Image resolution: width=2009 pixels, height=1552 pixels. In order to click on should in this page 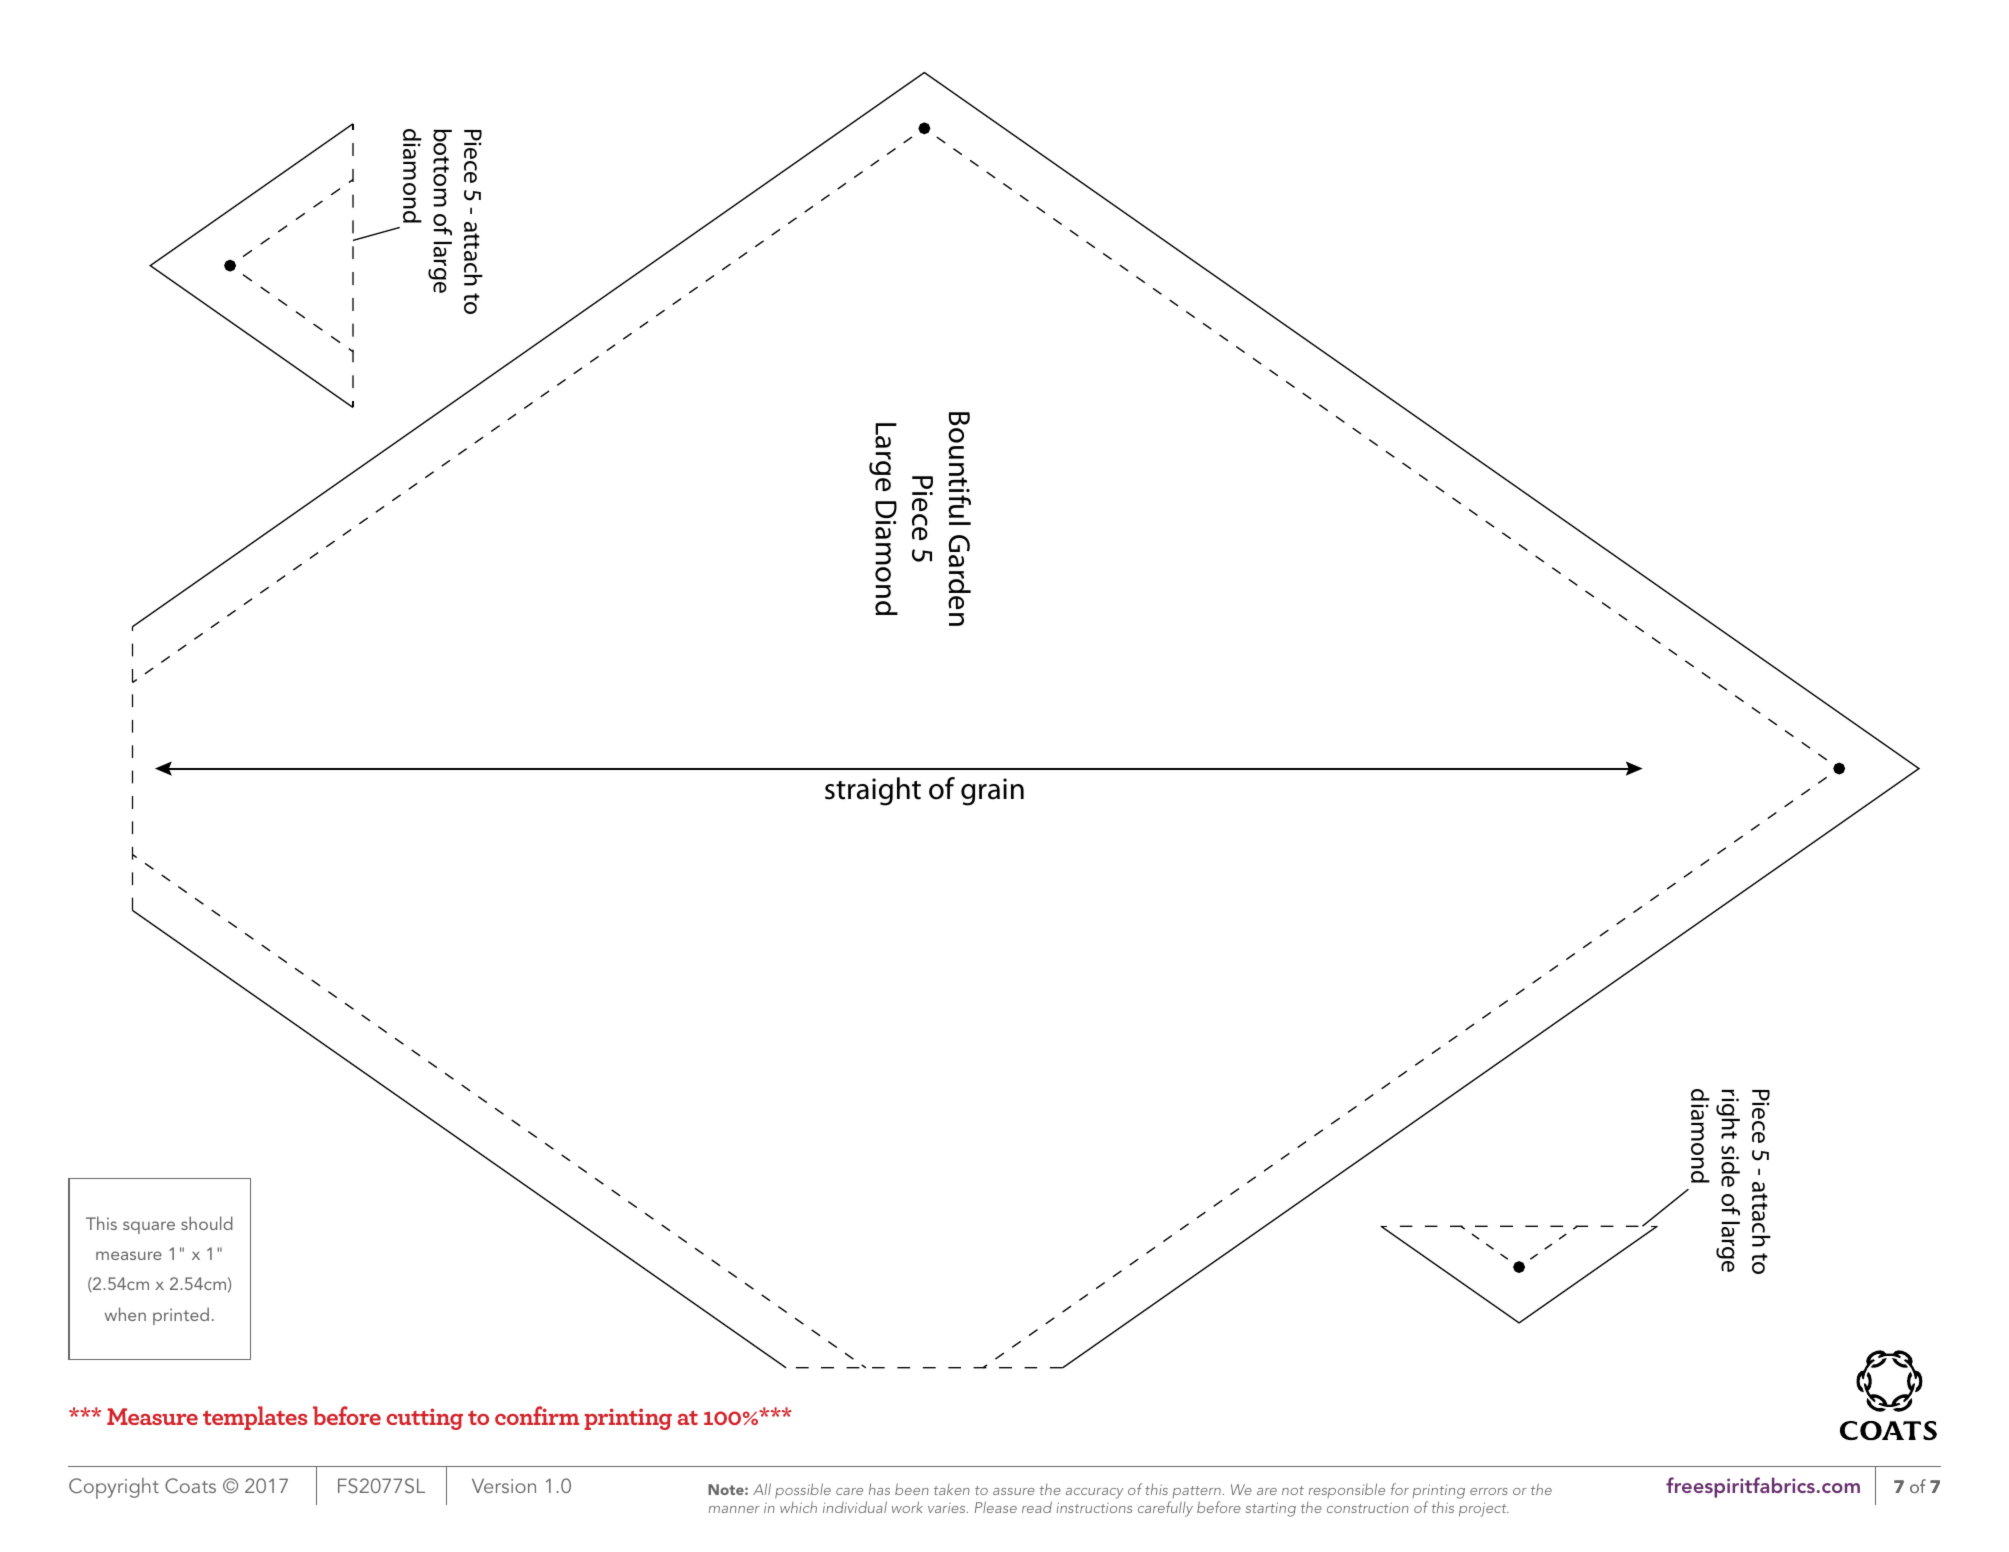, I will do `click(207, 1223)`.
